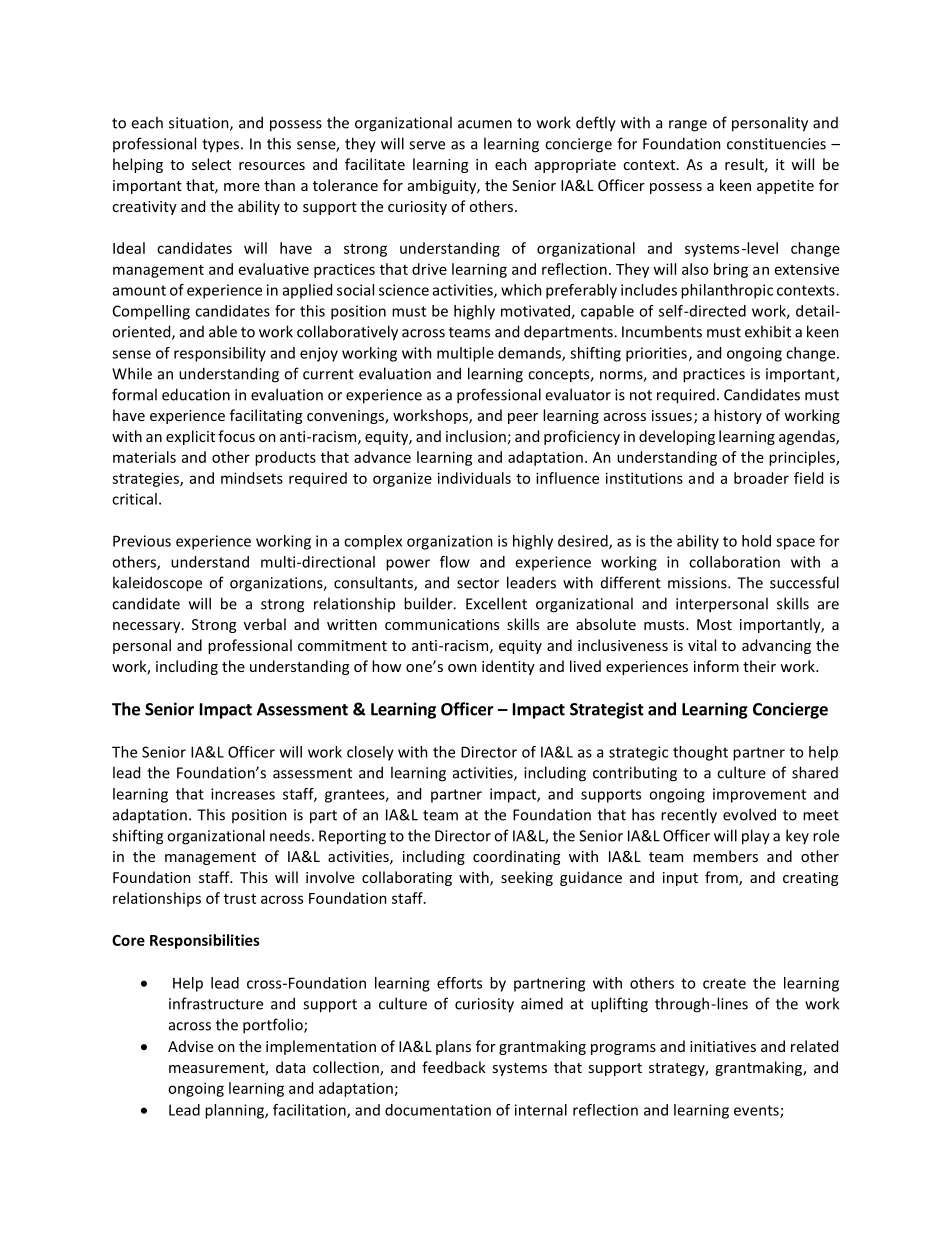  Describe the element at coordinates (220, 354) in the screenshot. I see `responsibility` at that location.
